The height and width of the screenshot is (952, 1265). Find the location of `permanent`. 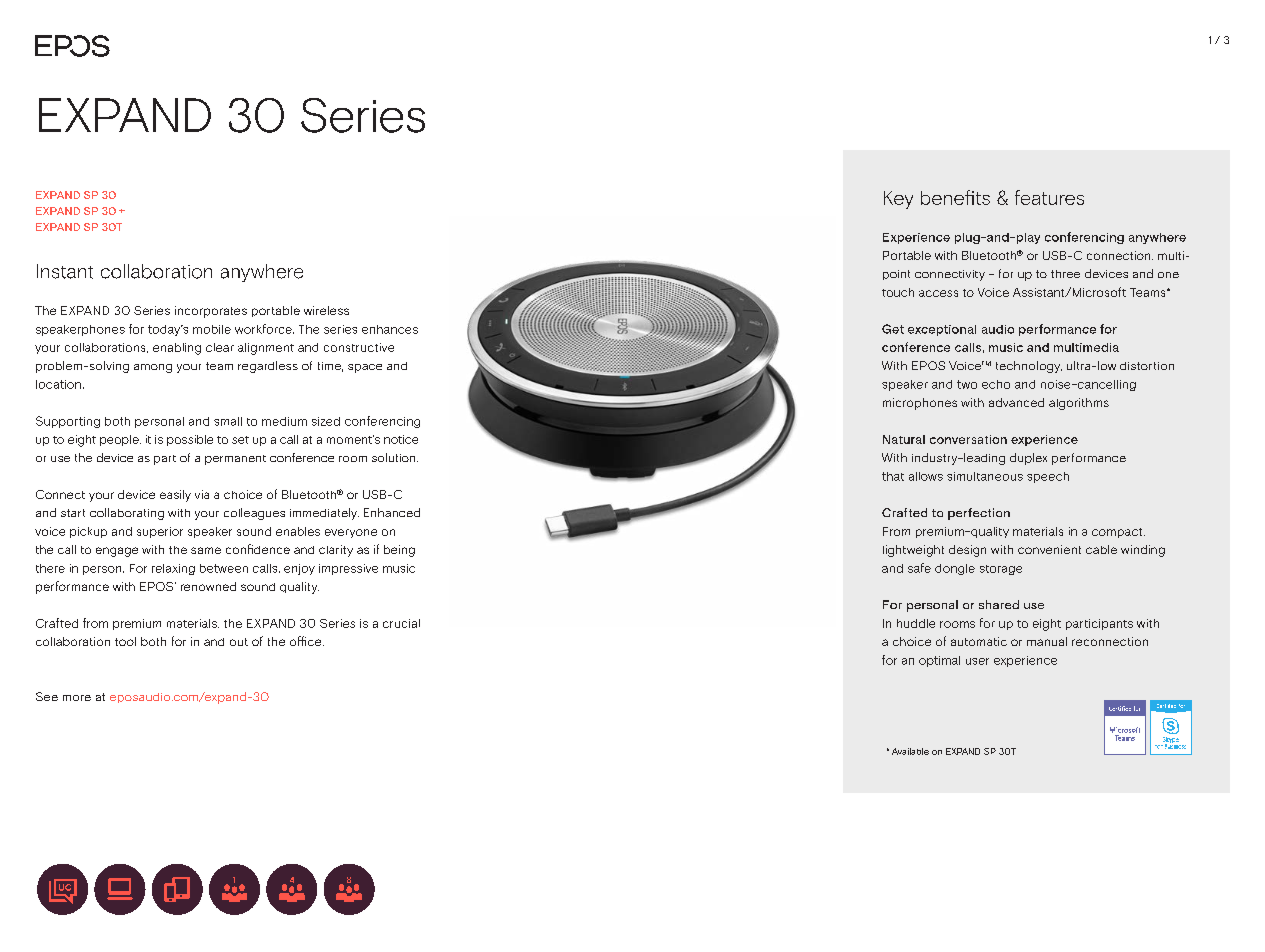

permanent is located at coordinates (235, 460).
